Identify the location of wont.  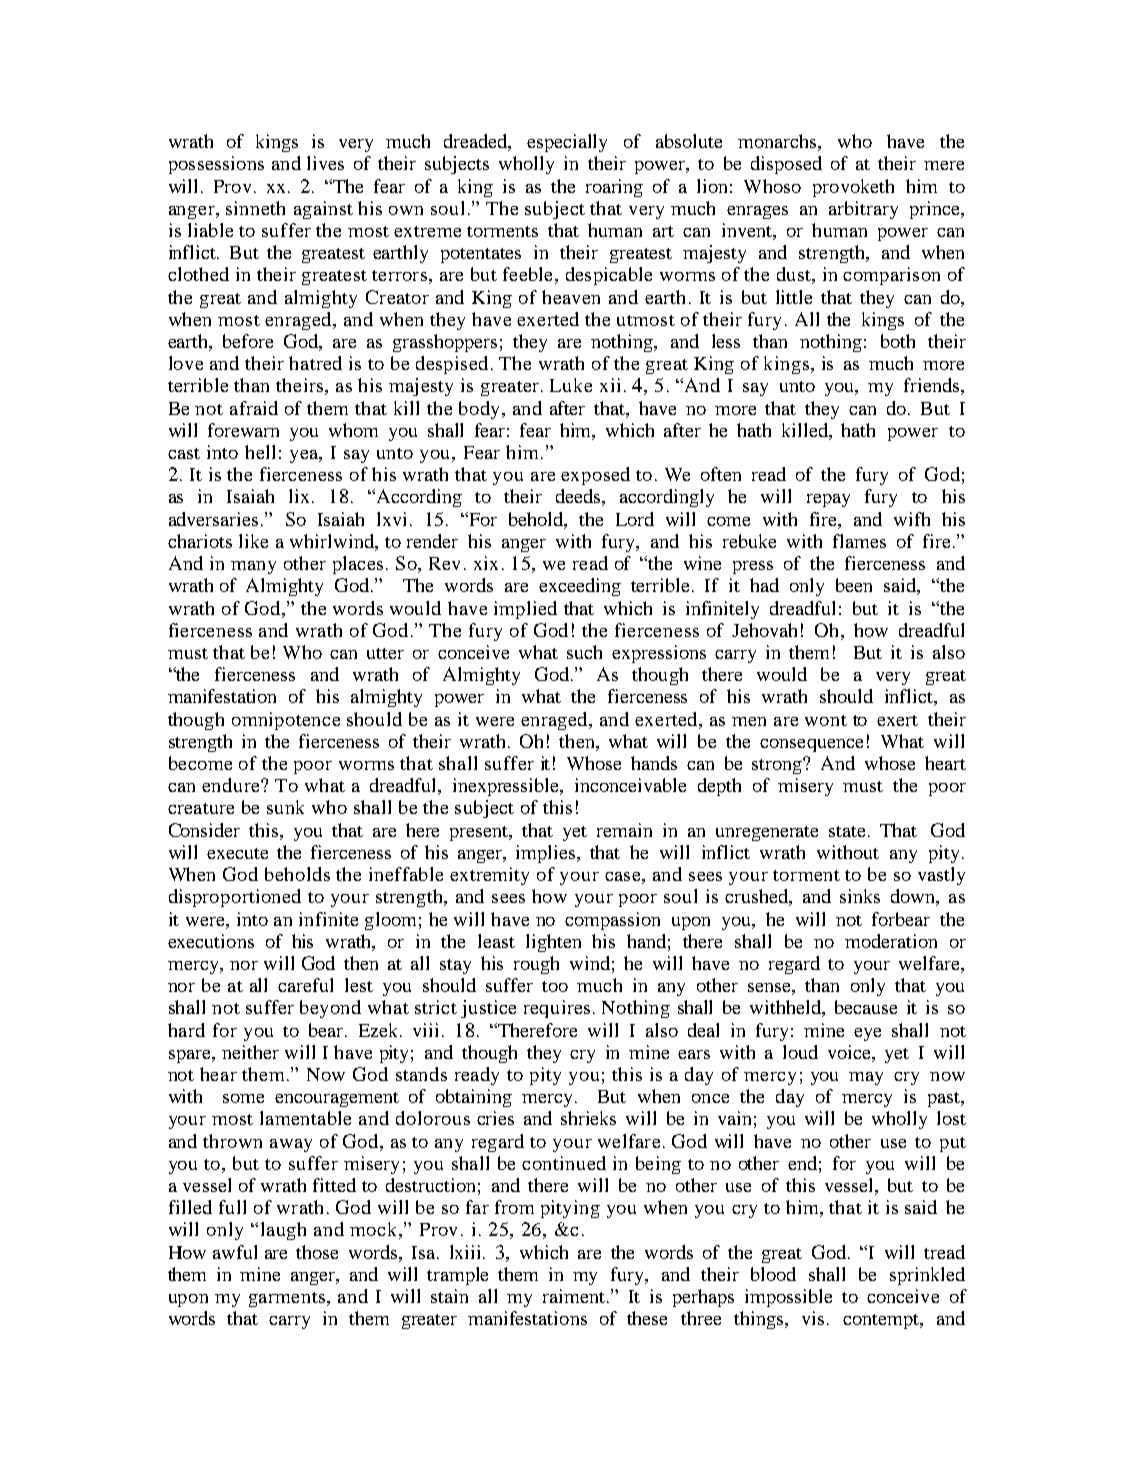
(826, 720).
